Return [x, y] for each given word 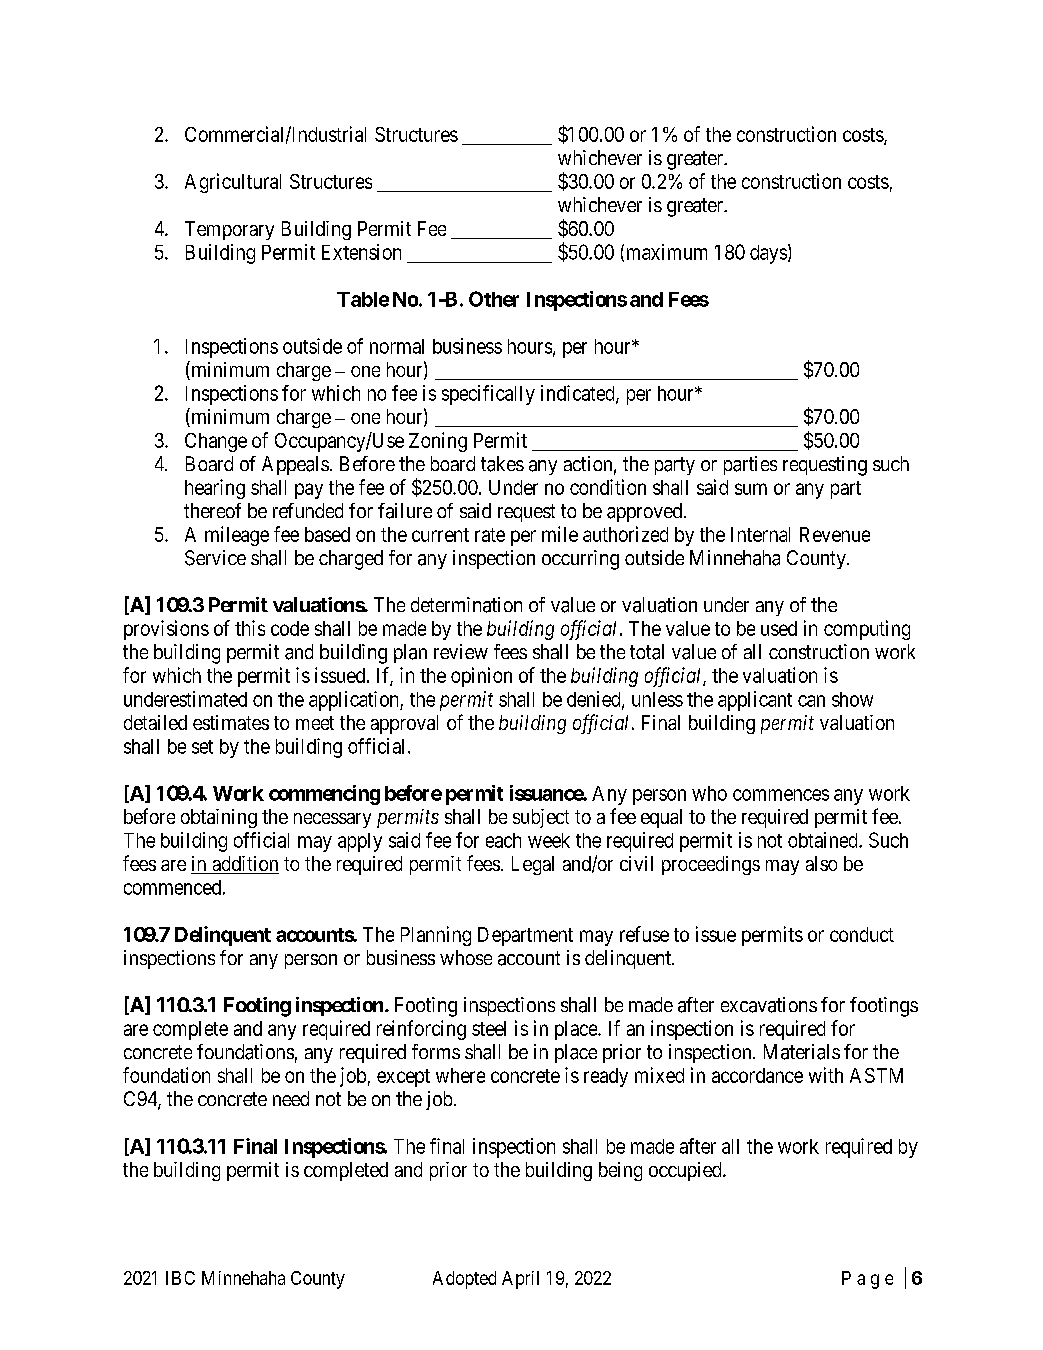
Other [494, 299]
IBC [180, 1278]
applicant [755, 701]
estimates [231, 722]
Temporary [229, 230]
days [768, 254]
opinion [481, 677]
